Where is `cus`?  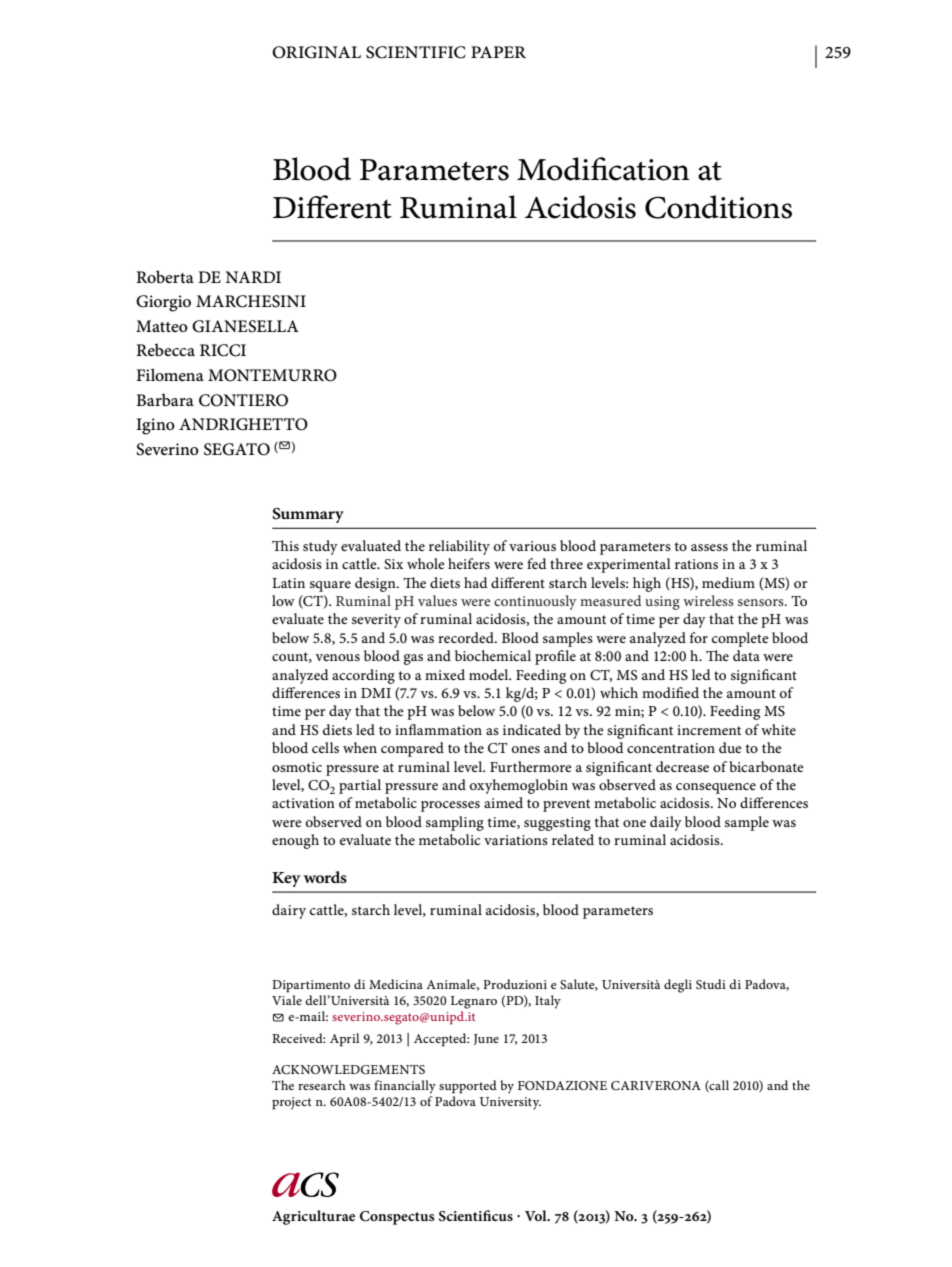
cus is located at coordinates (502, 1217).
